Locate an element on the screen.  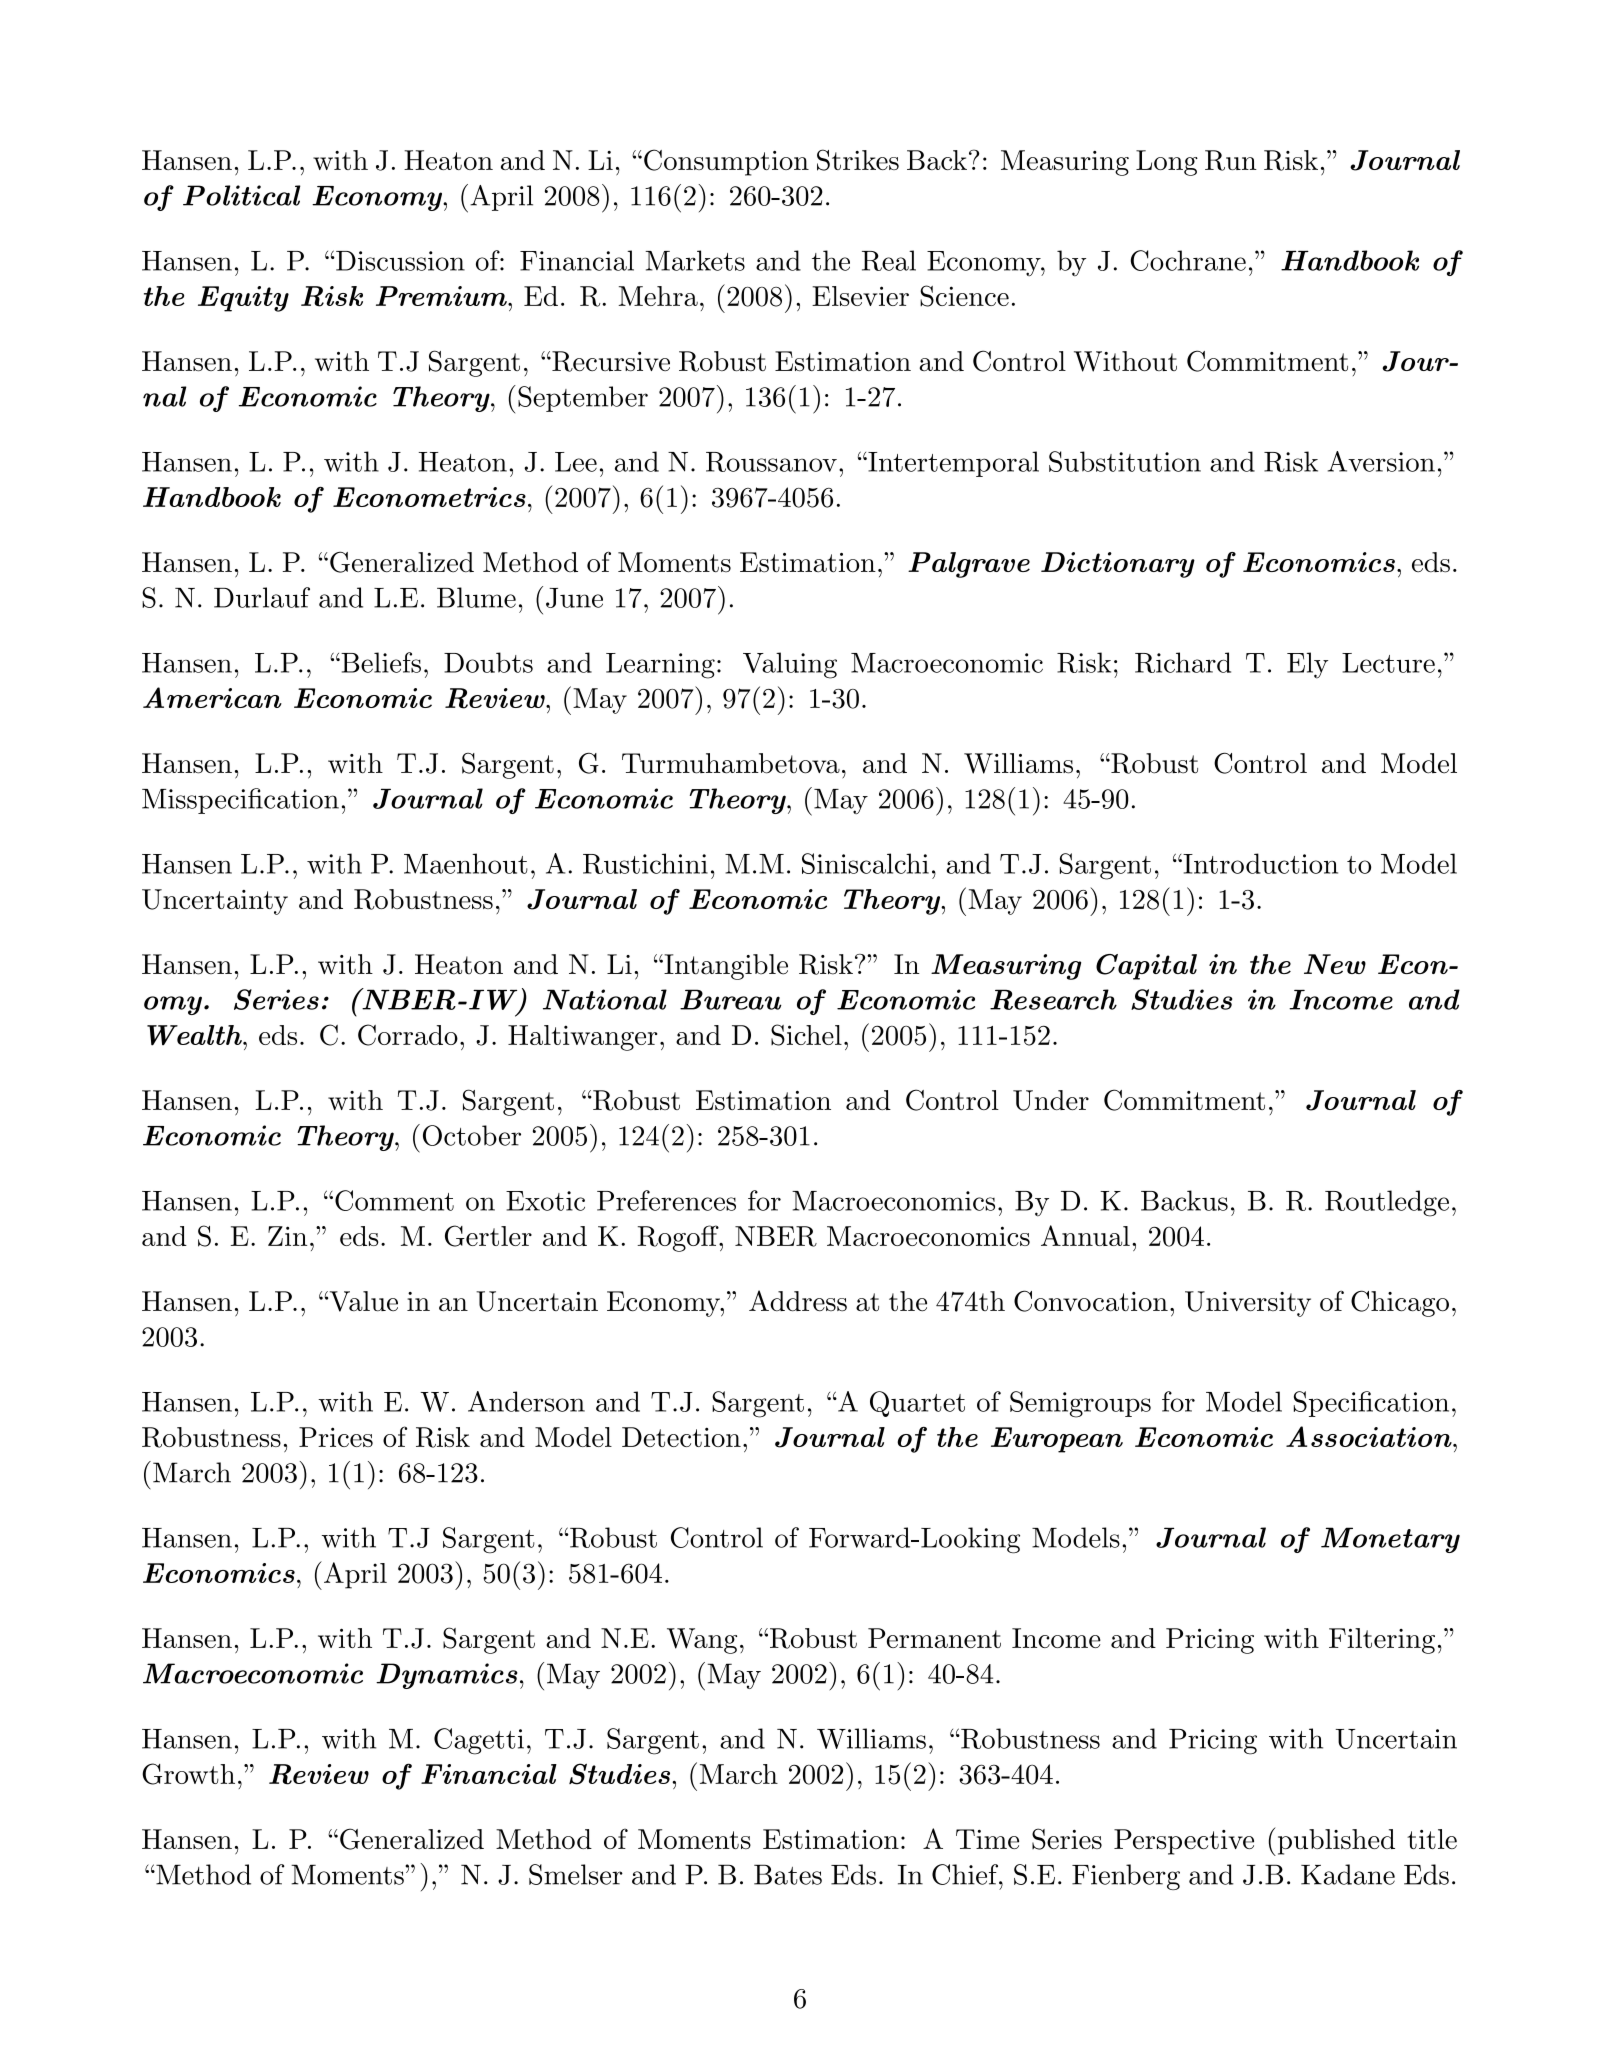
Run is located at coordinates (1231, 160).
